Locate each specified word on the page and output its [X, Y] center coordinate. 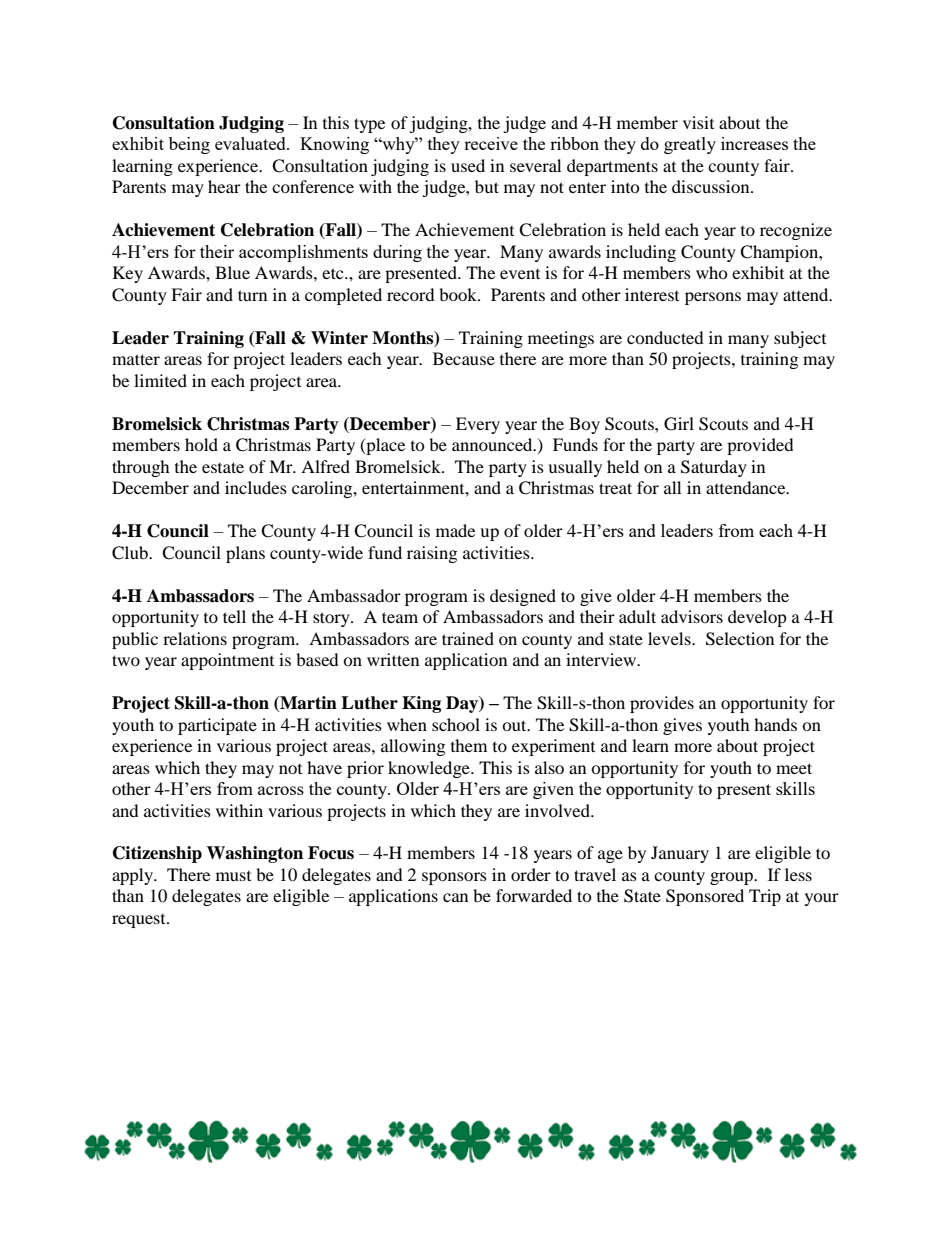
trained [468, 638]
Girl [679, 424]
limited [160, 380]
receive [491, 143]
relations [195, 638]
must [233, 876]
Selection [740, 639]
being [189, 145]
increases [754, 143]
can [455, 897]
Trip [765, 897]
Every [478, 425]
